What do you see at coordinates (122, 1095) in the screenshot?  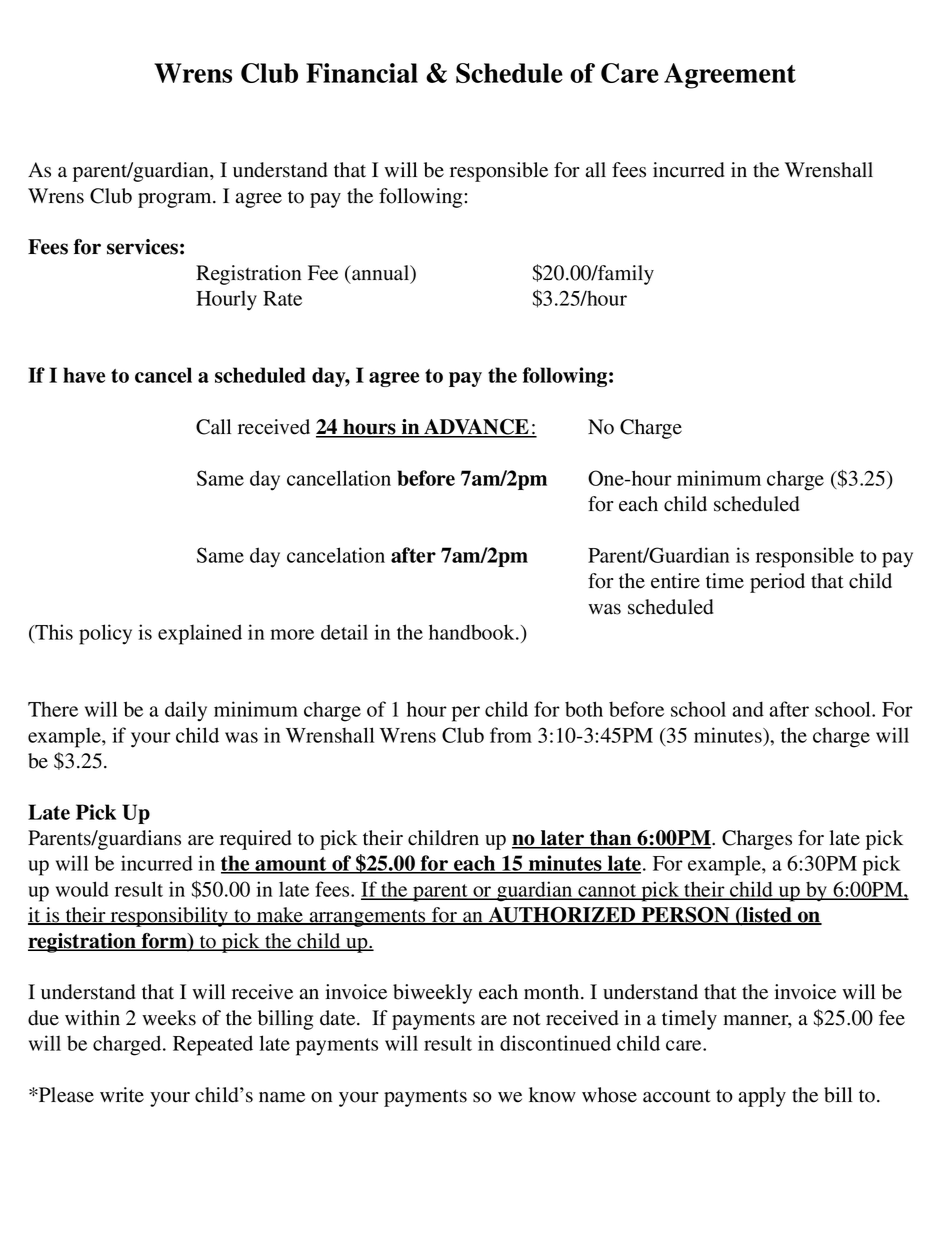 I see `write` at bounding box center [122, 1095].
